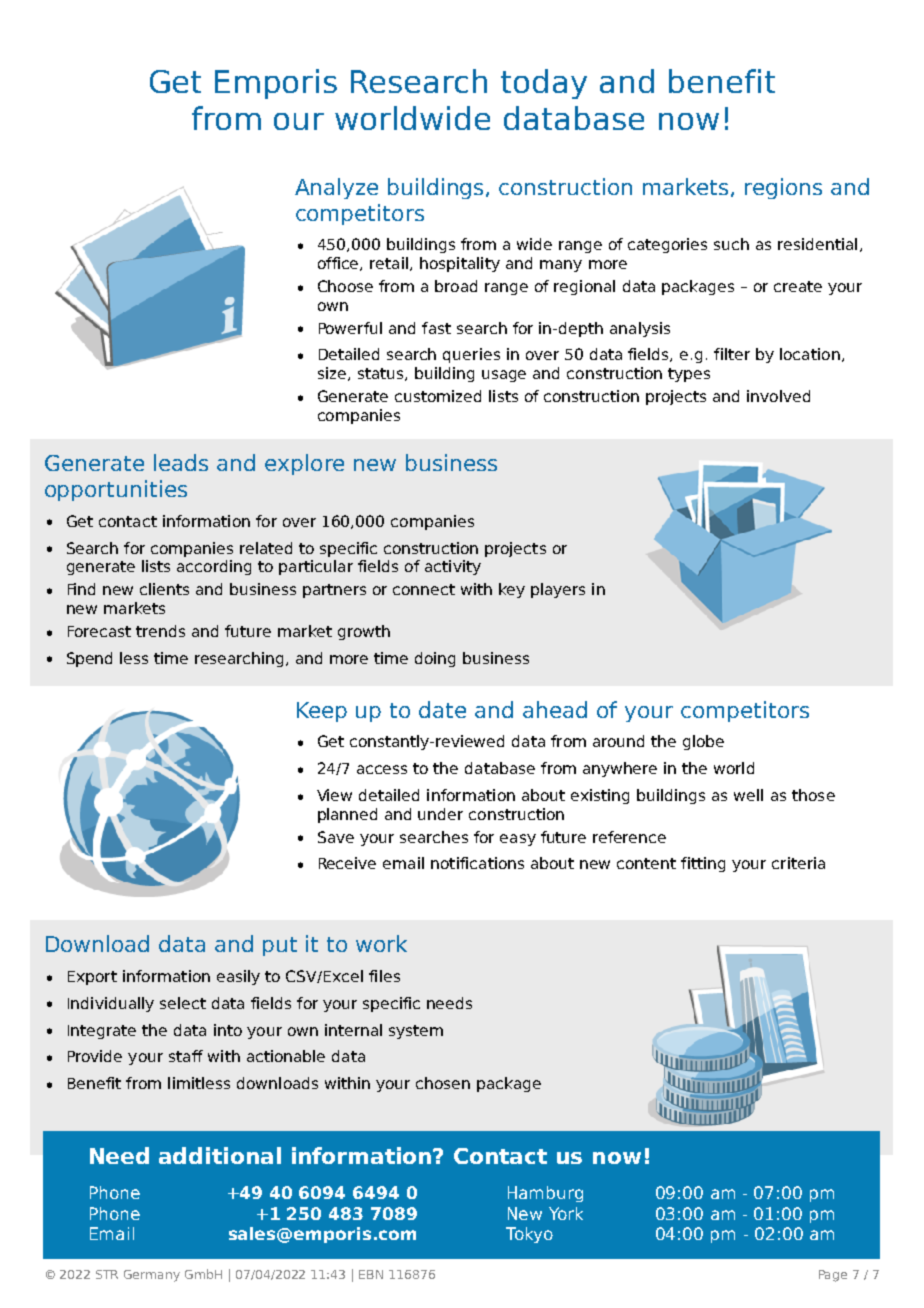 The image size is (924, 1308). What do you see at coordinates (778, 396) in the screenshot?
I see `involved` at bounding box center [778, 396].
